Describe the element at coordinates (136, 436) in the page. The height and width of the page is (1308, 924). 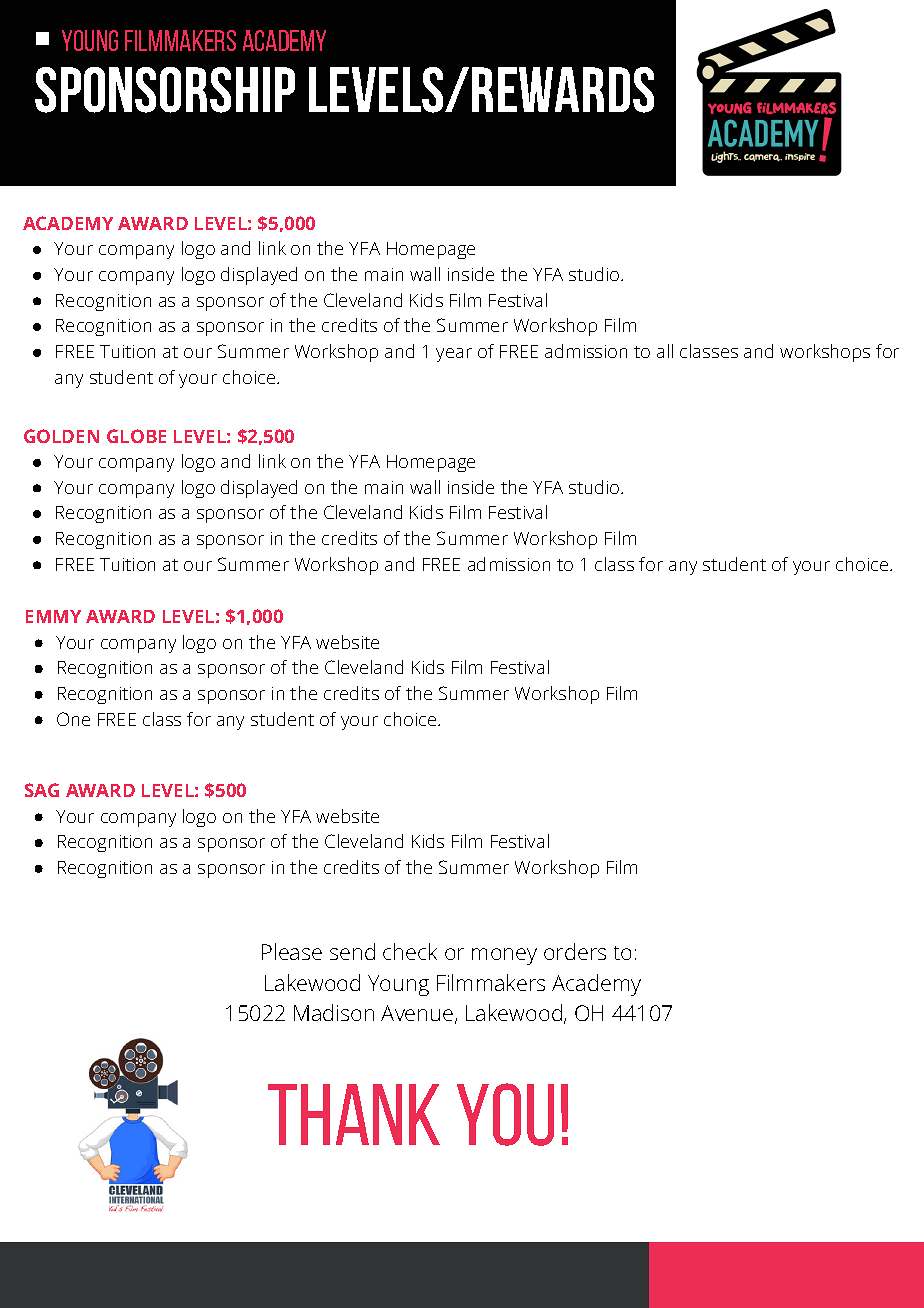
I see `GLOBE` at that location.
